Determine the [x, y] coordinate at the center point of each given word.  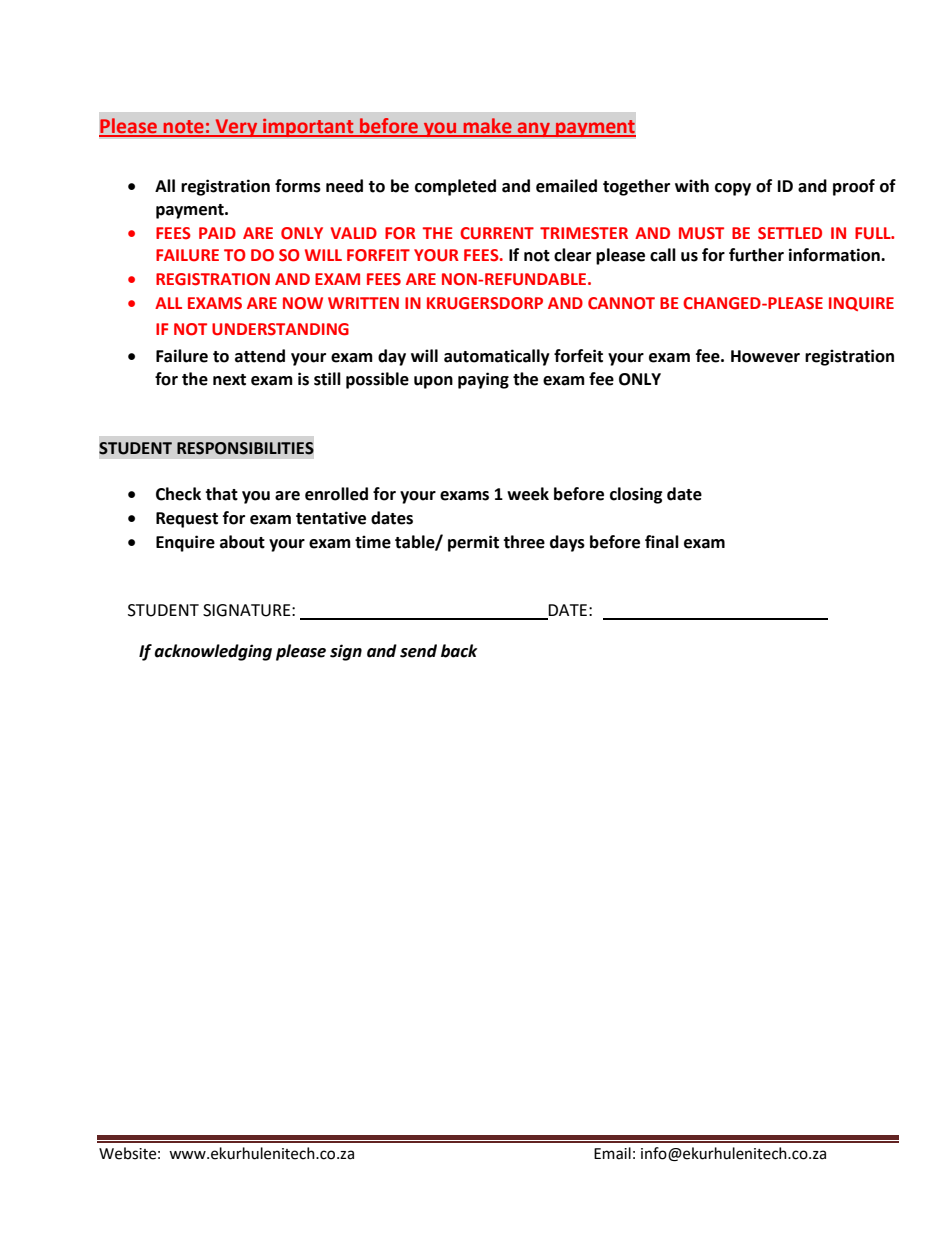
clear [572, 255]
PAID [217, 233]
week [528, 494]
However [765, 356]
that [221, 494]
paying [483, 380]
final [662, 542]
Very [236, 128]
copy [733, 189]
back [459, 651]
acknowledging [213, 652]
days [567, 543]
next [229, 380]
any [533, 129]
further [756, 255]
